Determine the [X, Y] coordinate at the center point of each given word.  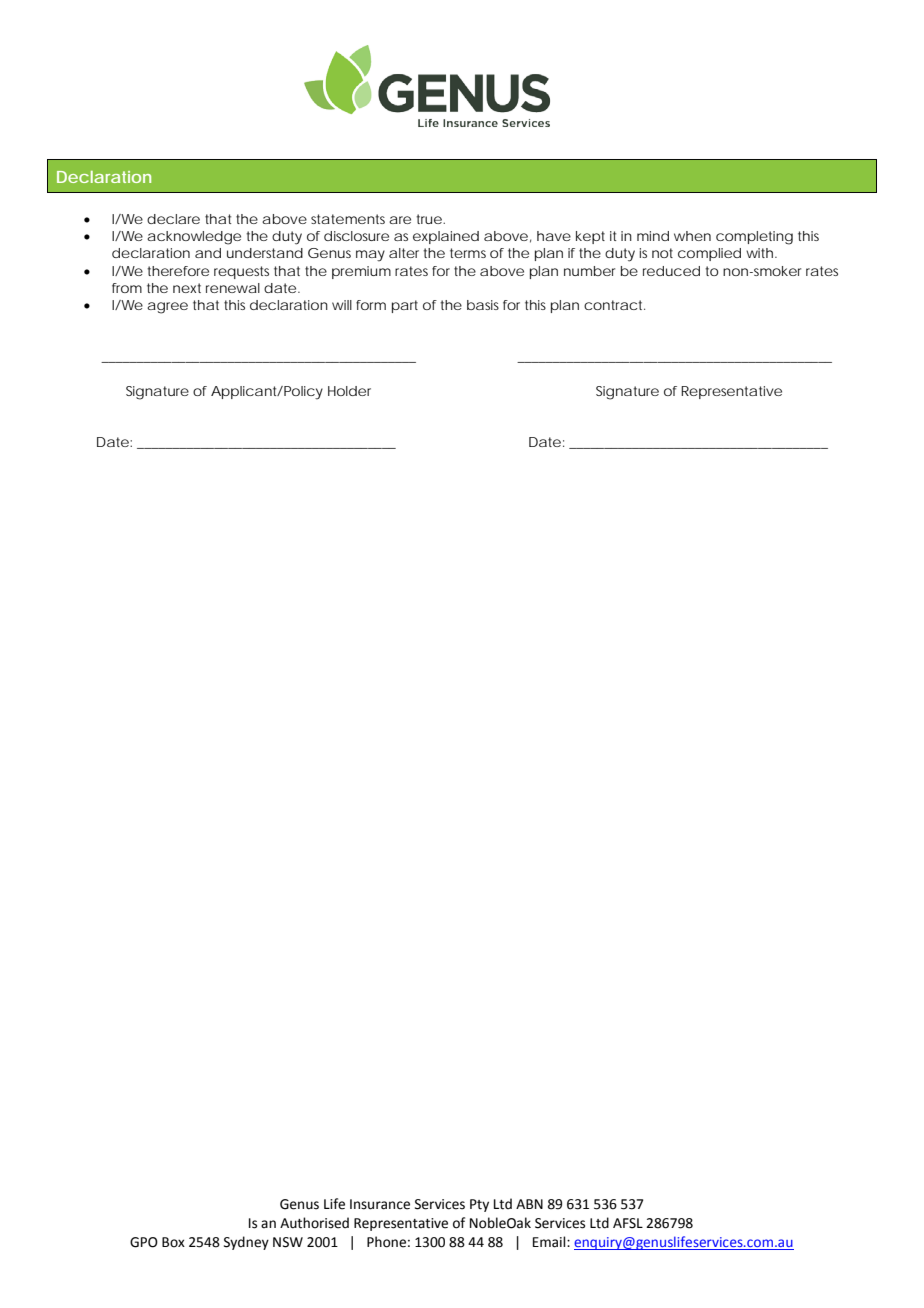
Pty [479, 1205]
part [405, 306]
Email [550, 1242]
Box [173, 1242]
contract [614, 305]
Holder [349, 391]
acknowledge [194, 238]
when [692, 236]
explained [446, 237]
